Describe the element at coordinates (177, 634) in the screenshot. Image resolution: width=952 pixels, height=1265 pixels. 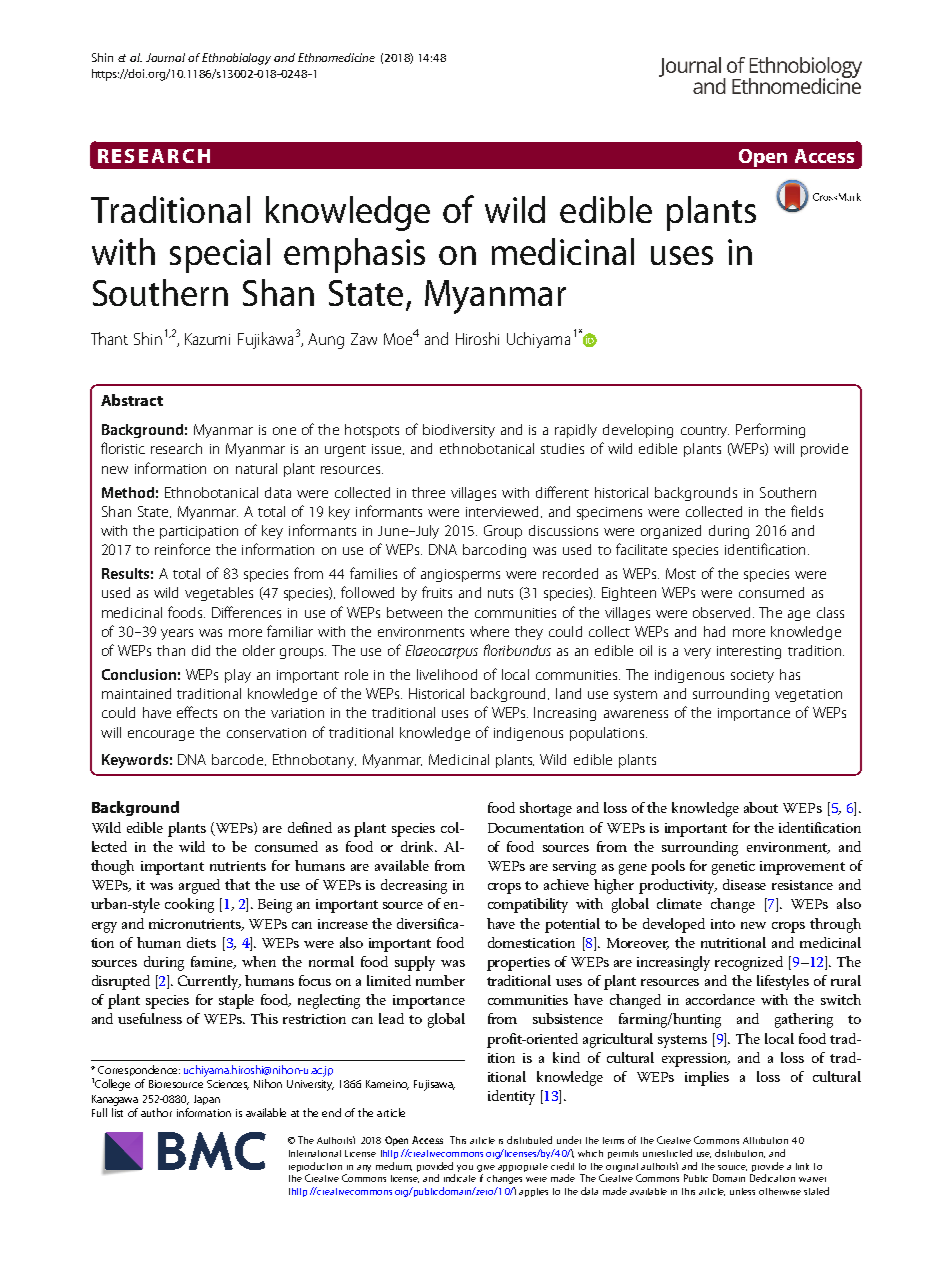
I see `years` at that location.
